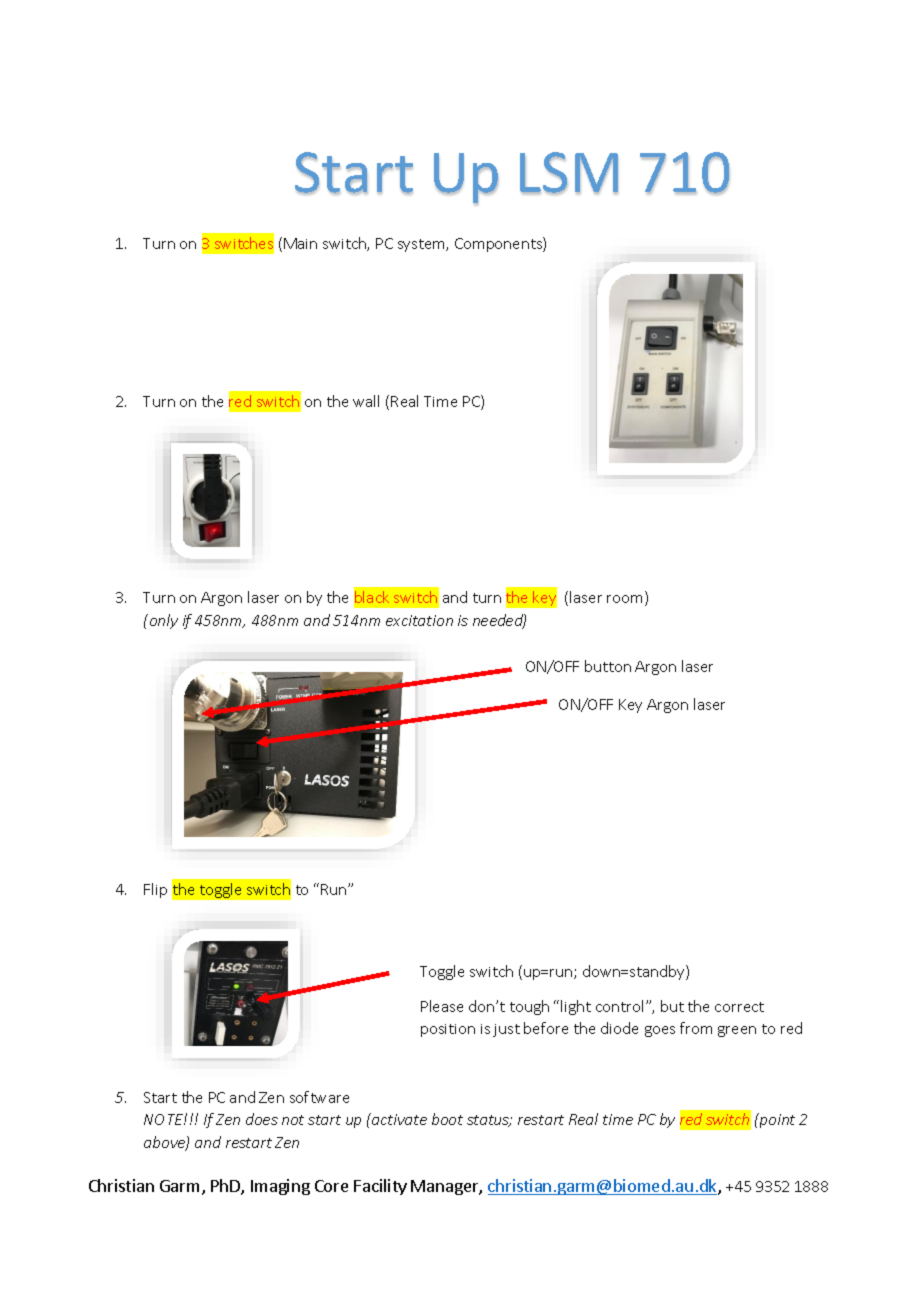 This document has height=1308, width=924. I want to click on does, so click(262, 1119).
